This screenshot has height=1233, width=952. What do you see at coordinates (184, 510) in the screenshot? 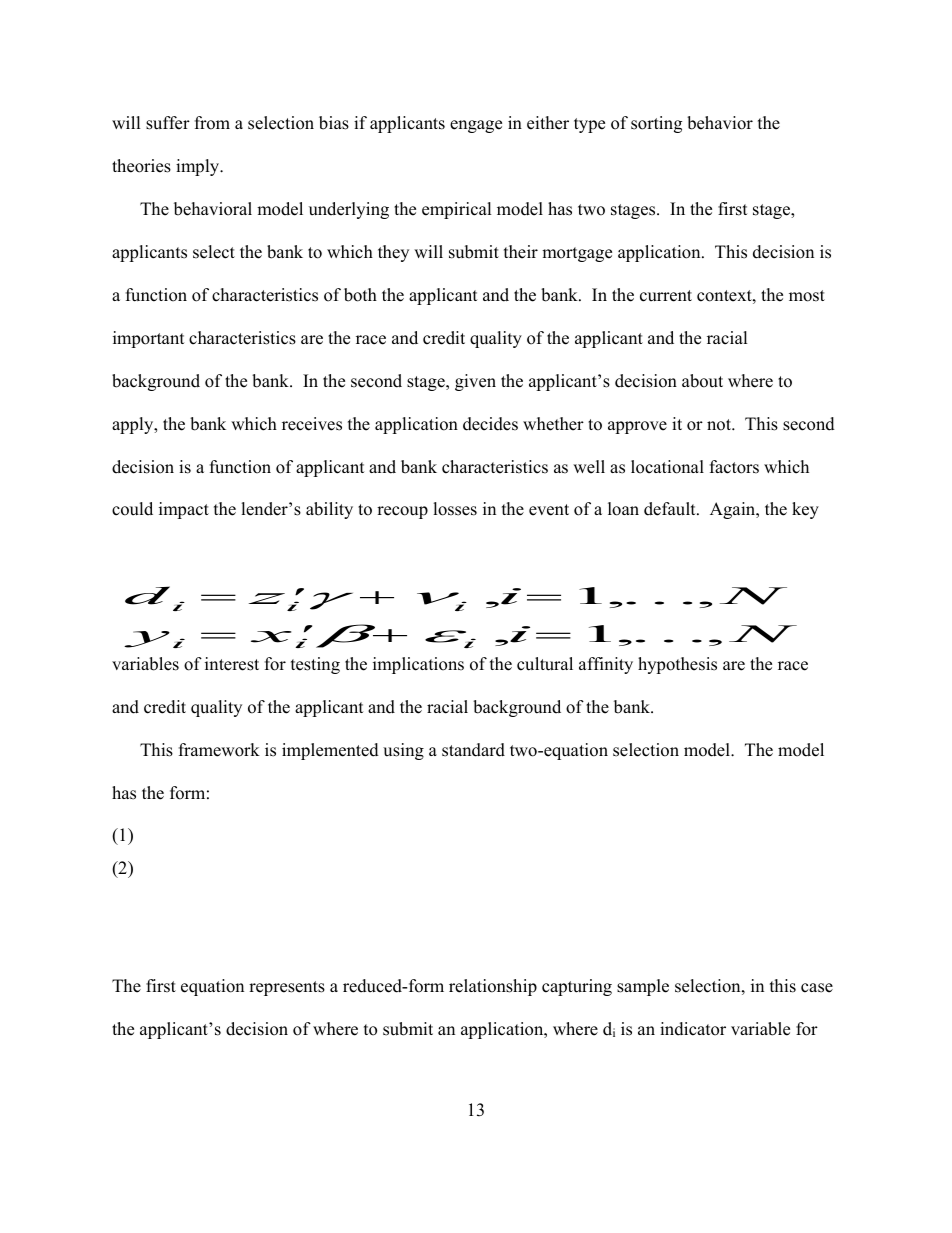
I see `impact` at bounding box center [184, 510].
